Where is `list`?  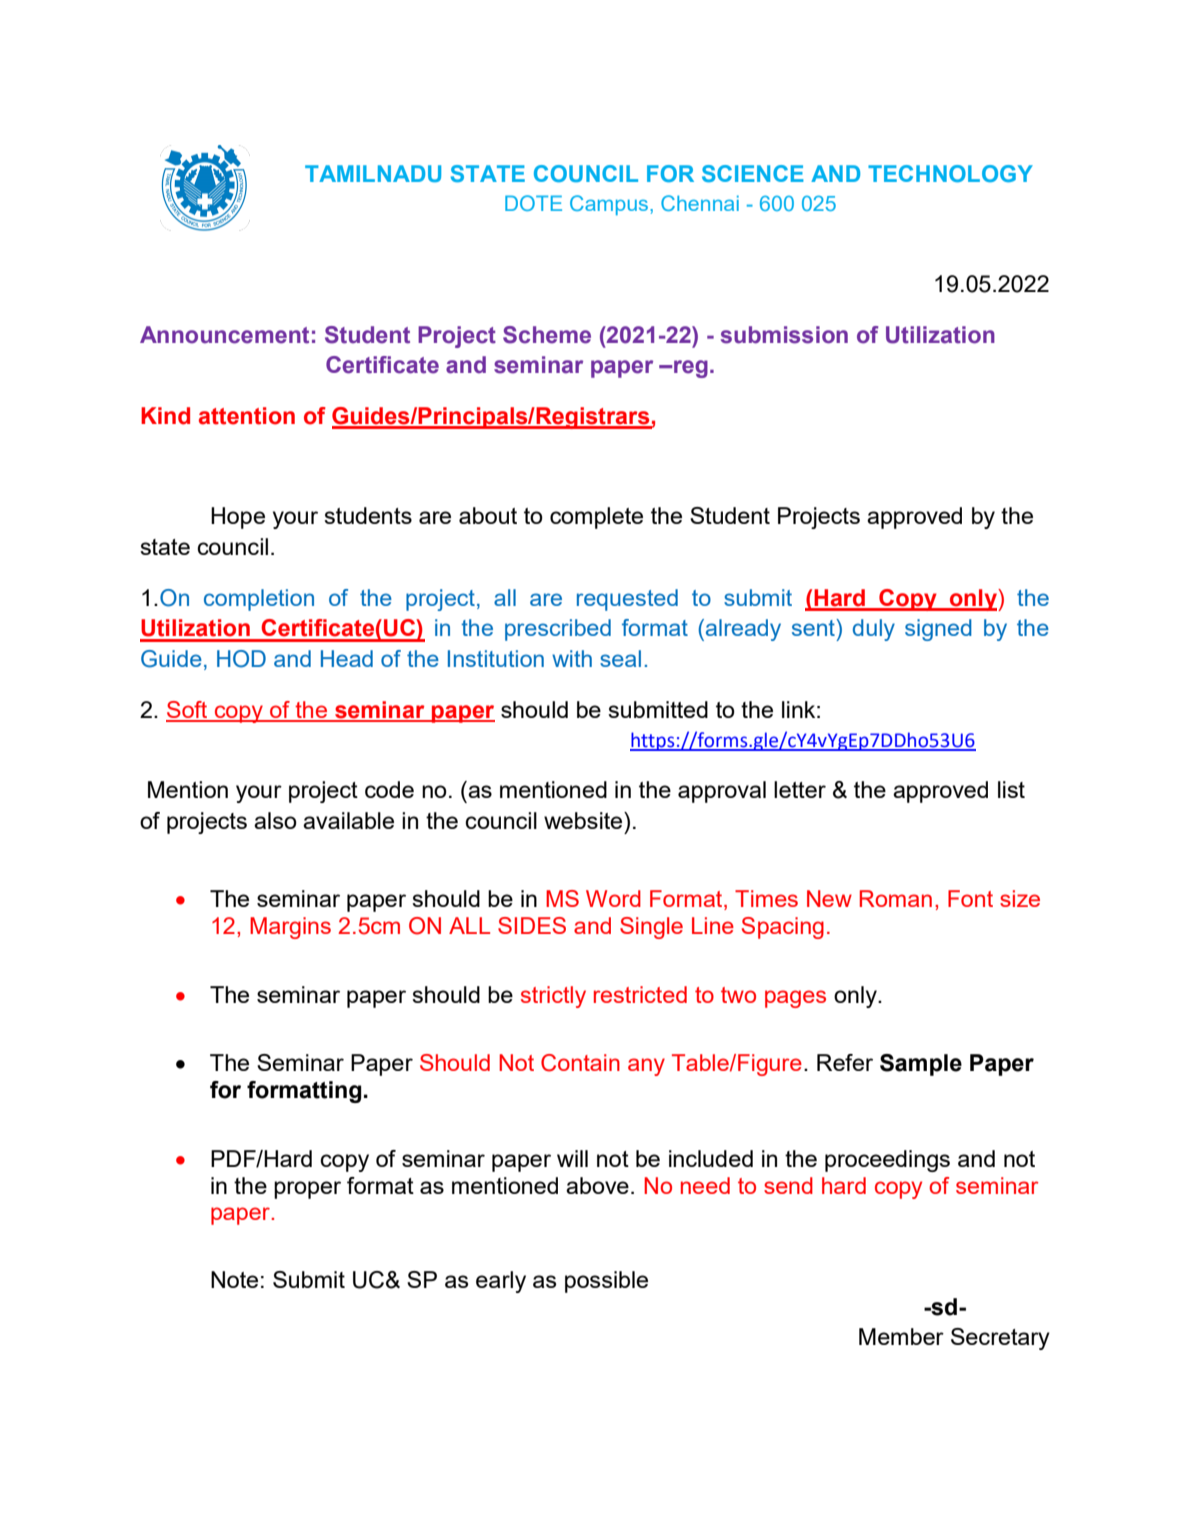
list is located at coordinates (1011, 789).
